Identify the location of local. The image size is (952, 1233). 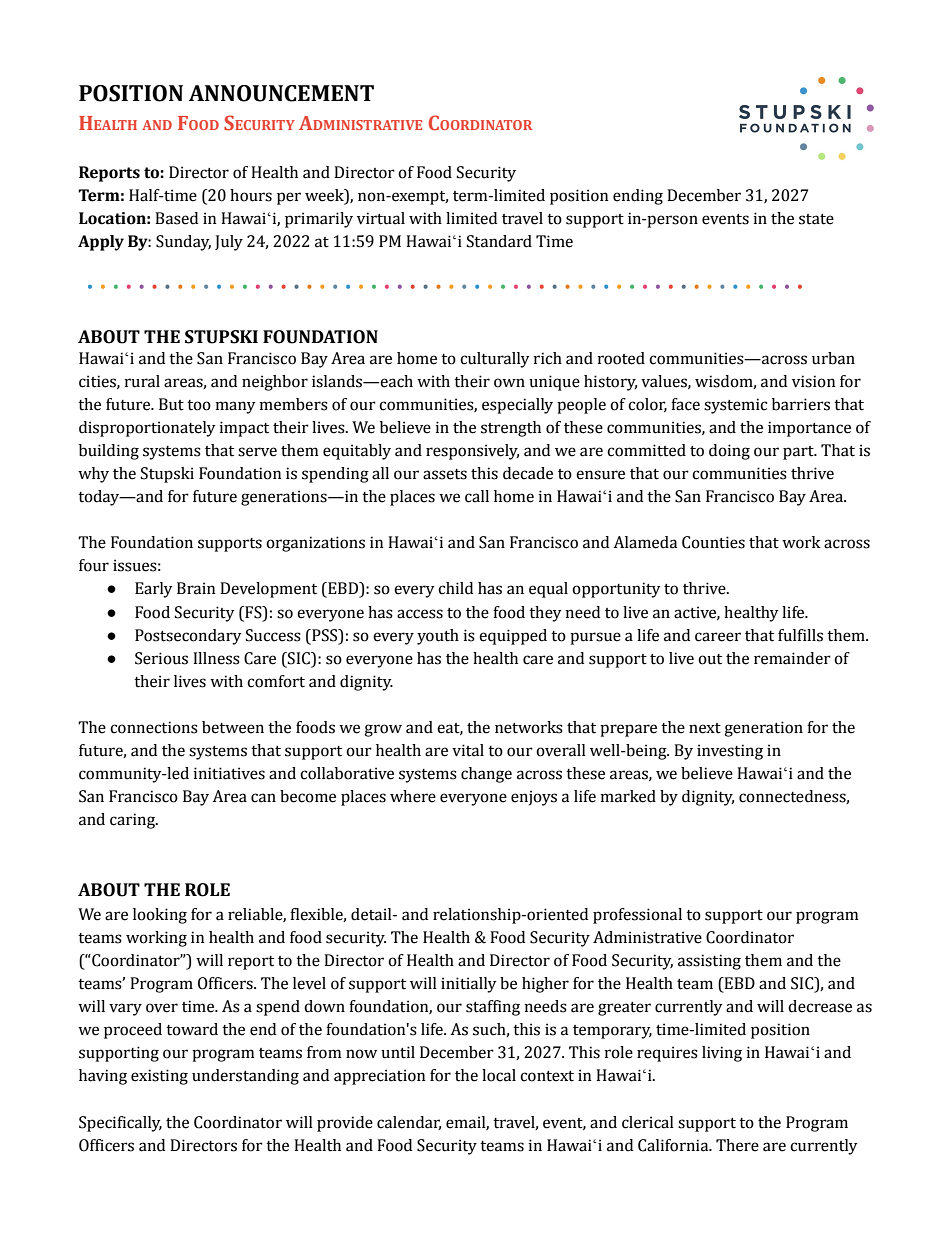
(499, 1075).
